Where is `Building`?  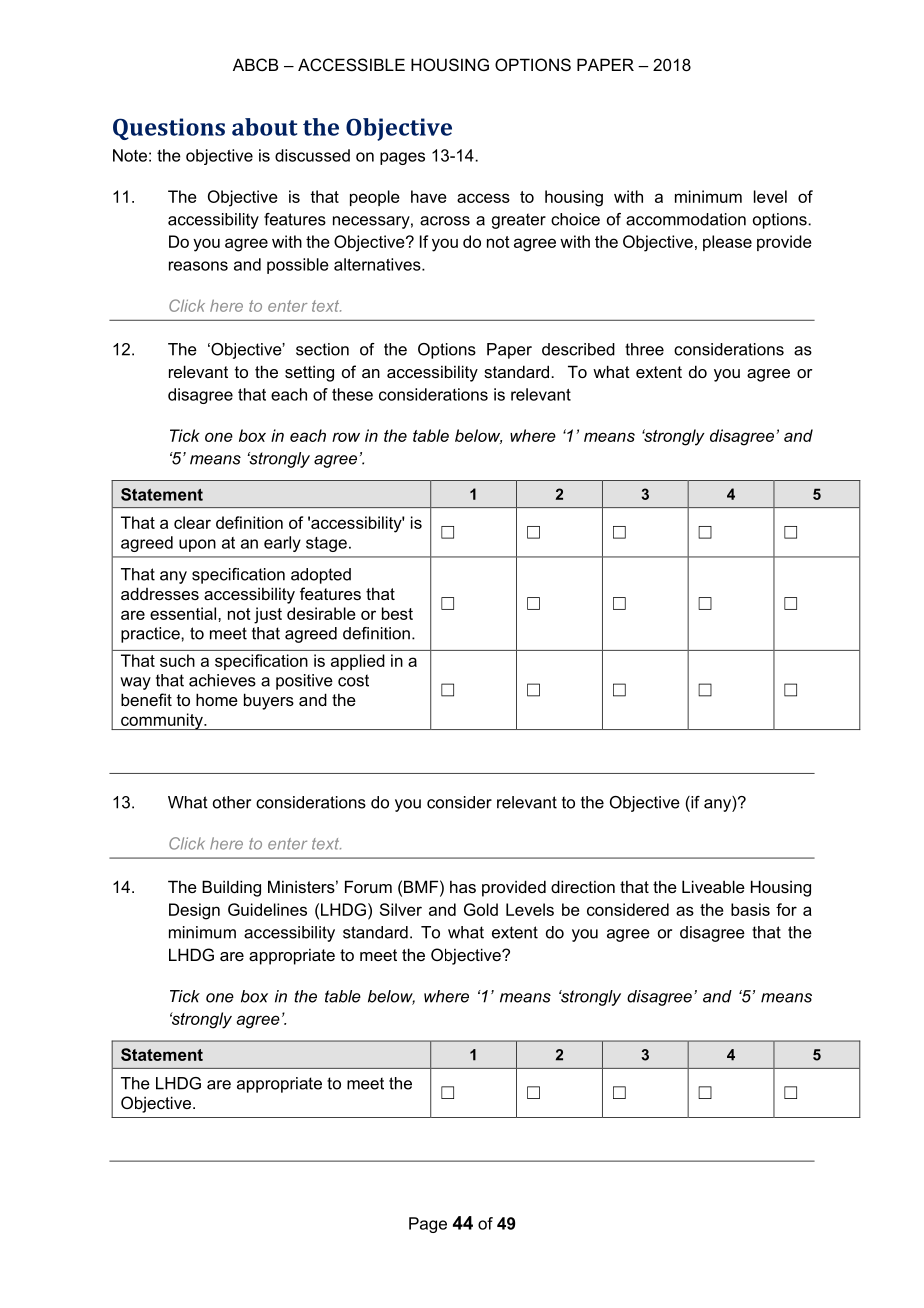
Building is located at coordinates (231, 888).
